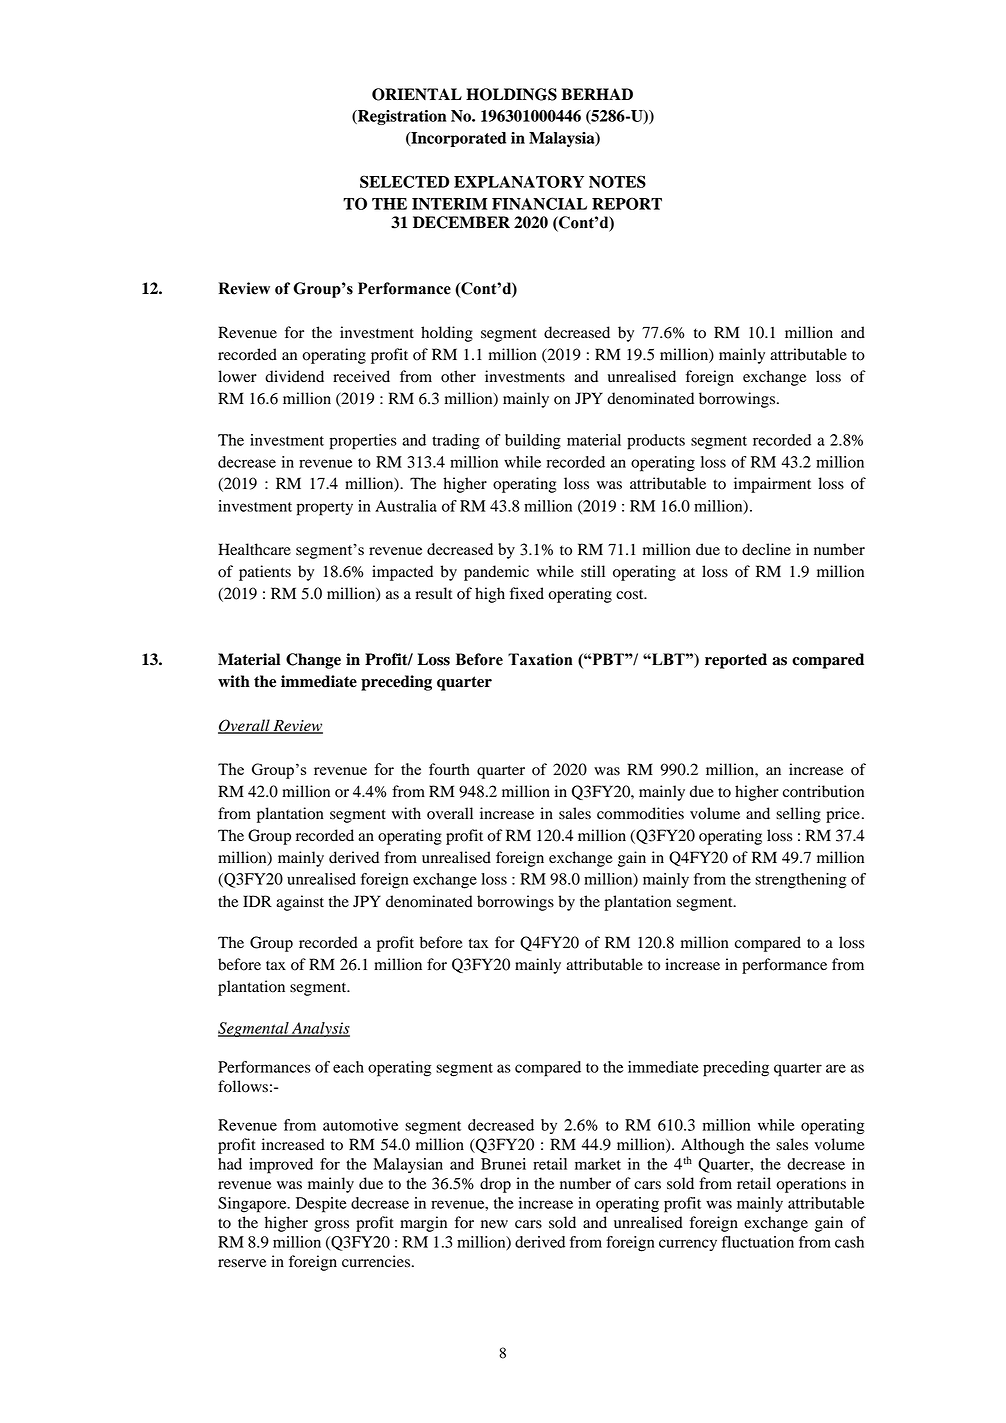 The height and width of the image is (1423, 1006). Describe the element at coordinates (494, 1224) in the image. I see `new` at that location.
